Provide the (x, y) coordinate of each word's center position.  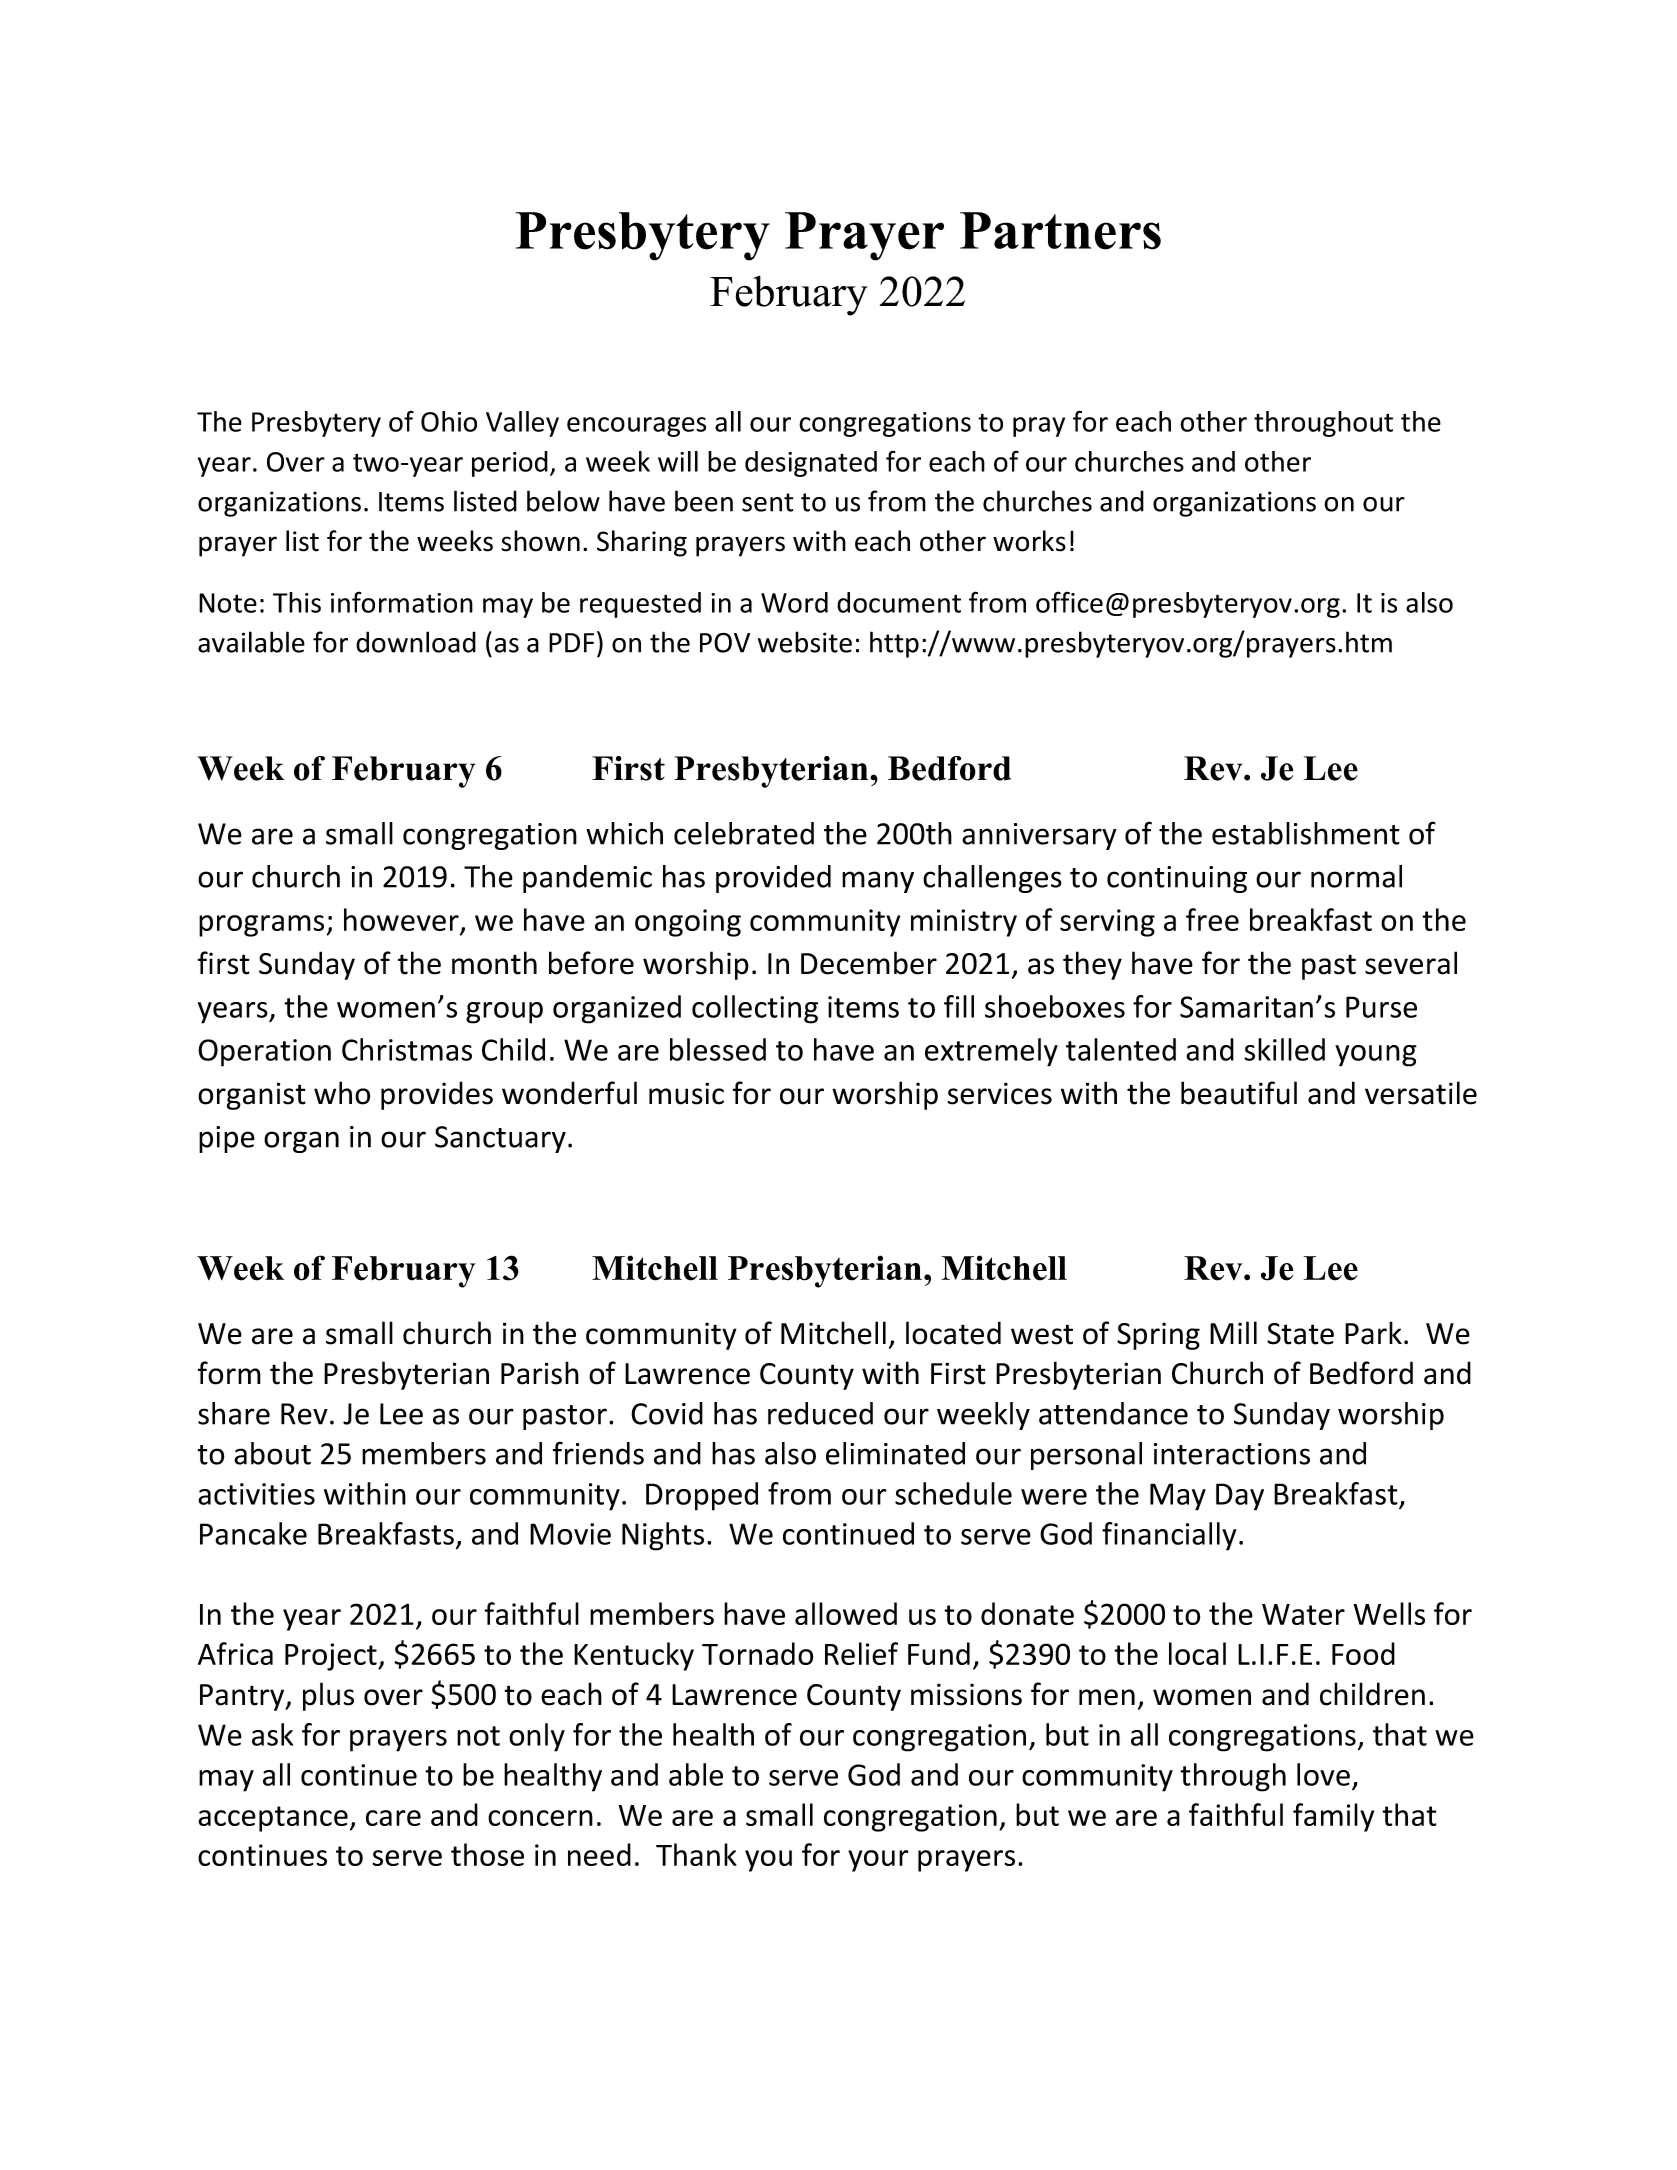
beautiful (1239, 1093)
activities (256, 1494)
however (402, 921)
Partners (1060, 231)
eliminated (895, 1453)
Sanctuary (500, 1139)
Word (794, 602)
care (393, 1818)
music (686, 1093)
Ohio (449, 421)
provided (773, 879)
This (297, 602)
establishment (1306, 833)
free (1212, 919)
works (1029, 541)
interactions (1232, 1454)
